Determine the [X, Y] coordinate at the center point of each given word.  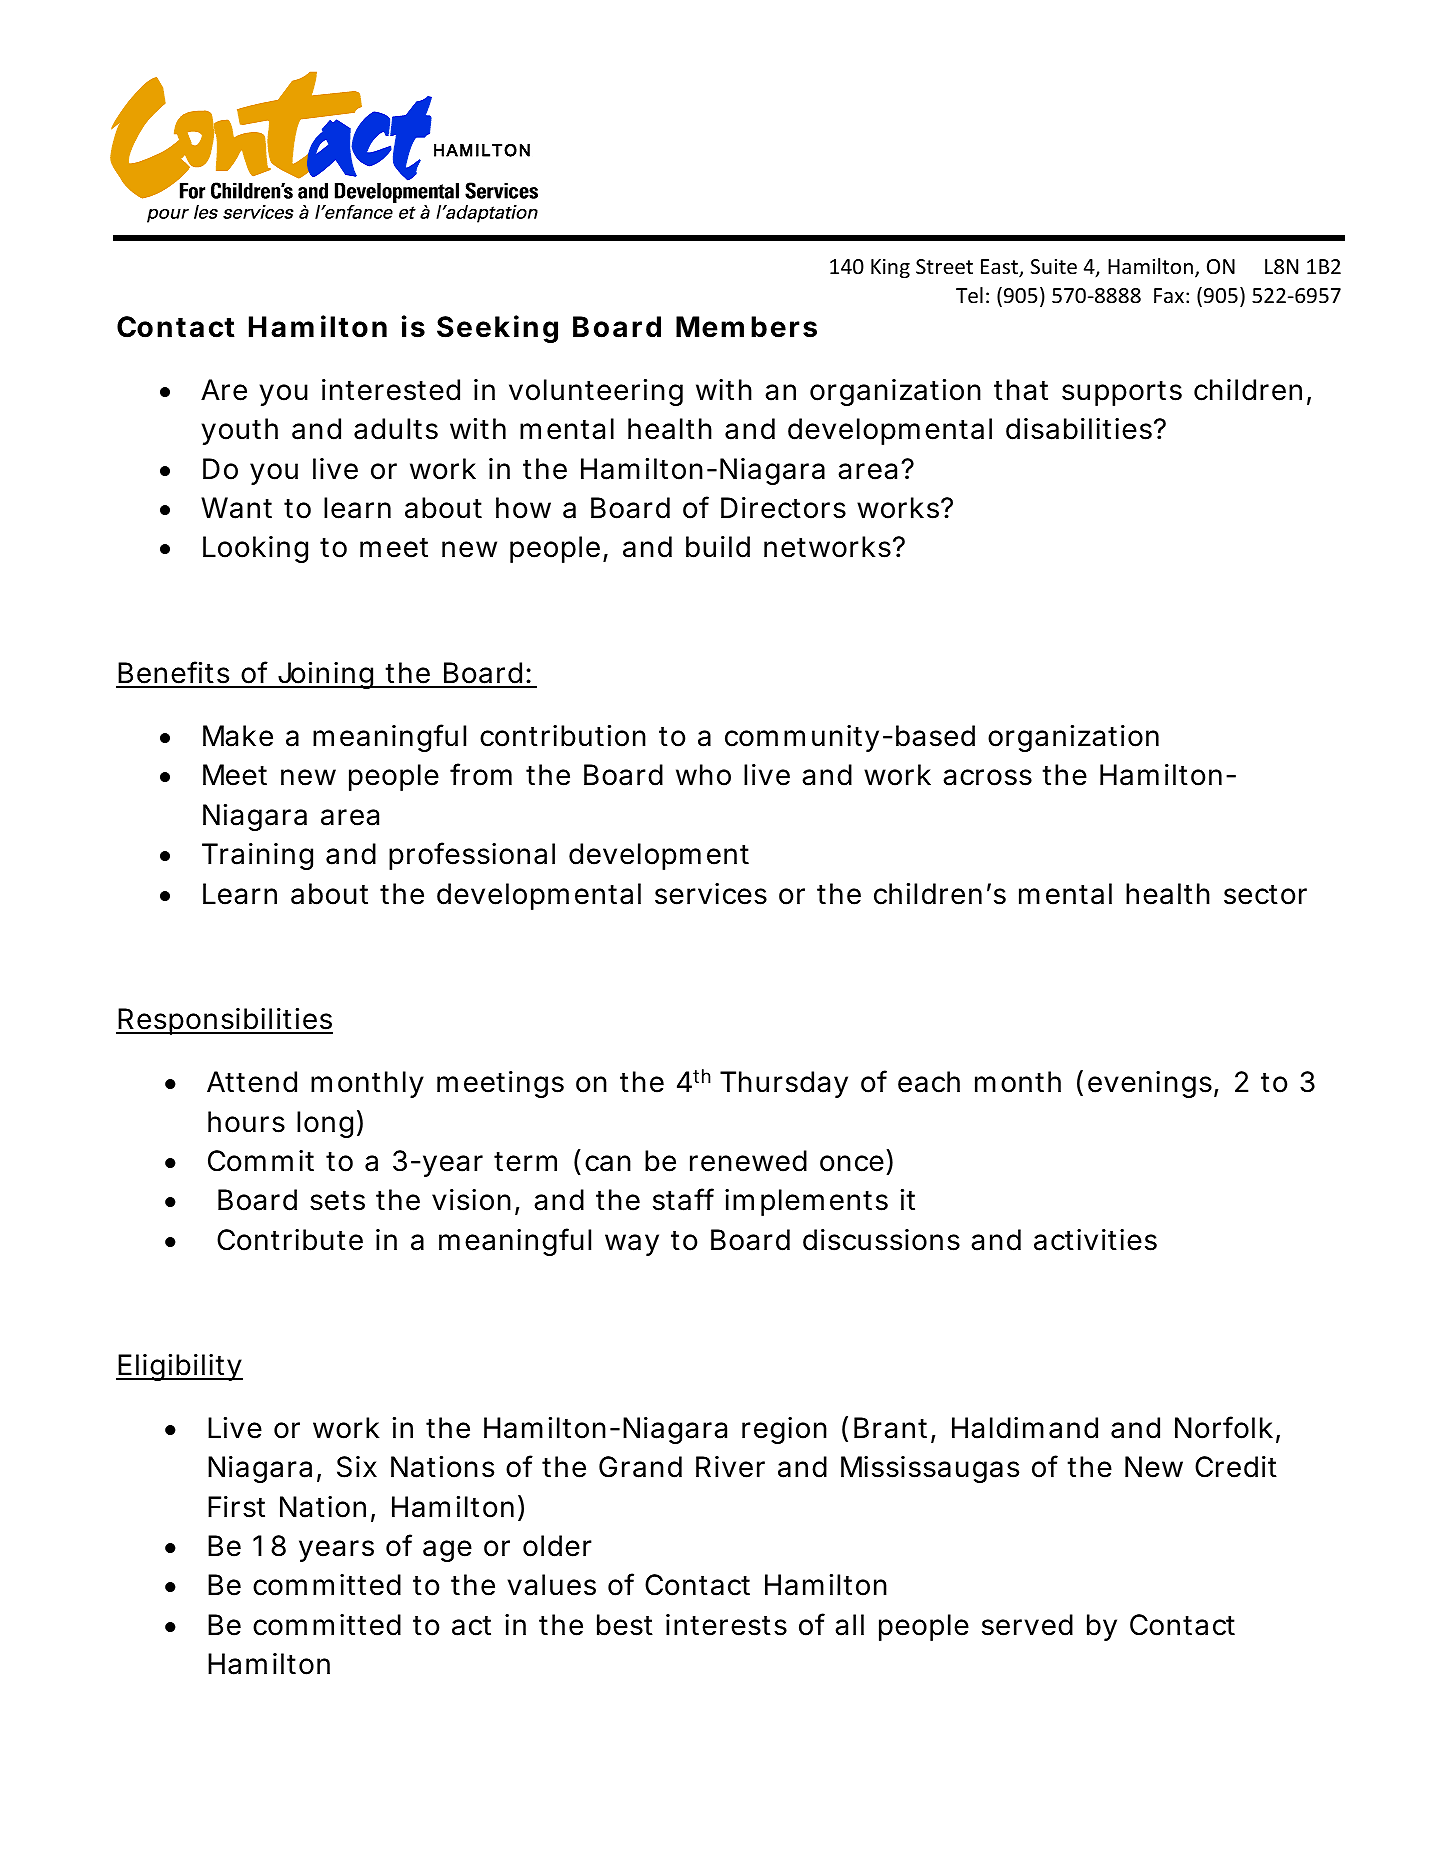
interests [726, 1625]
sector [1265, 895]
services [711, 894]
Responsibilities [224, 1021]
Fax [1169, 295]
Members [746, 327]
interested [391, 390]
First [236, 1507]
